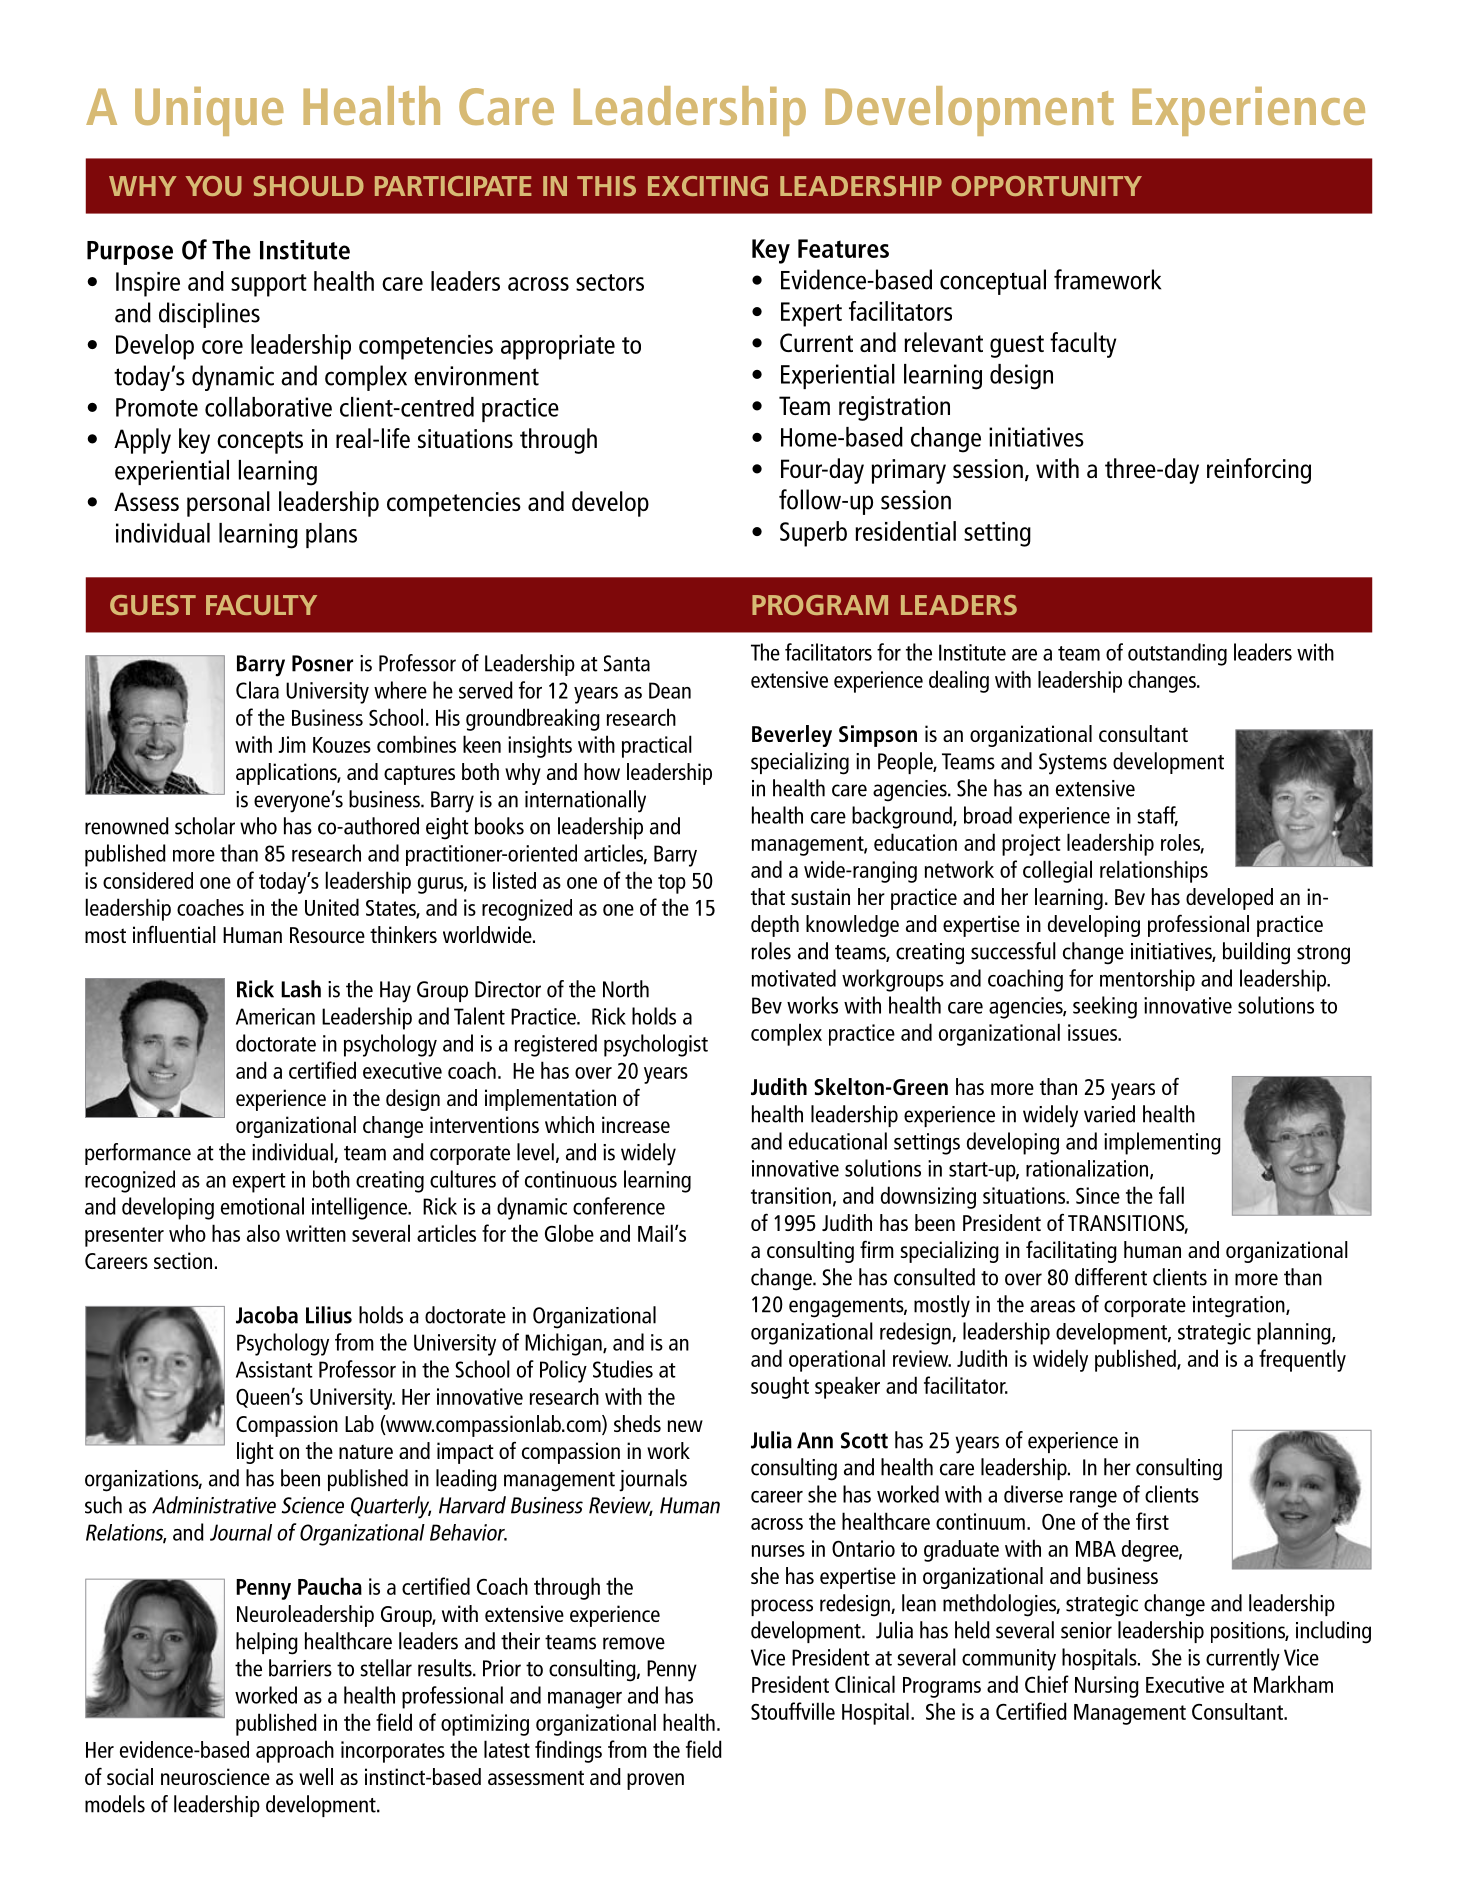  What do you see at coordinates (1259, 471) in the screenshot?
I see `reinforcing` at bounding box center [1259, 471].
